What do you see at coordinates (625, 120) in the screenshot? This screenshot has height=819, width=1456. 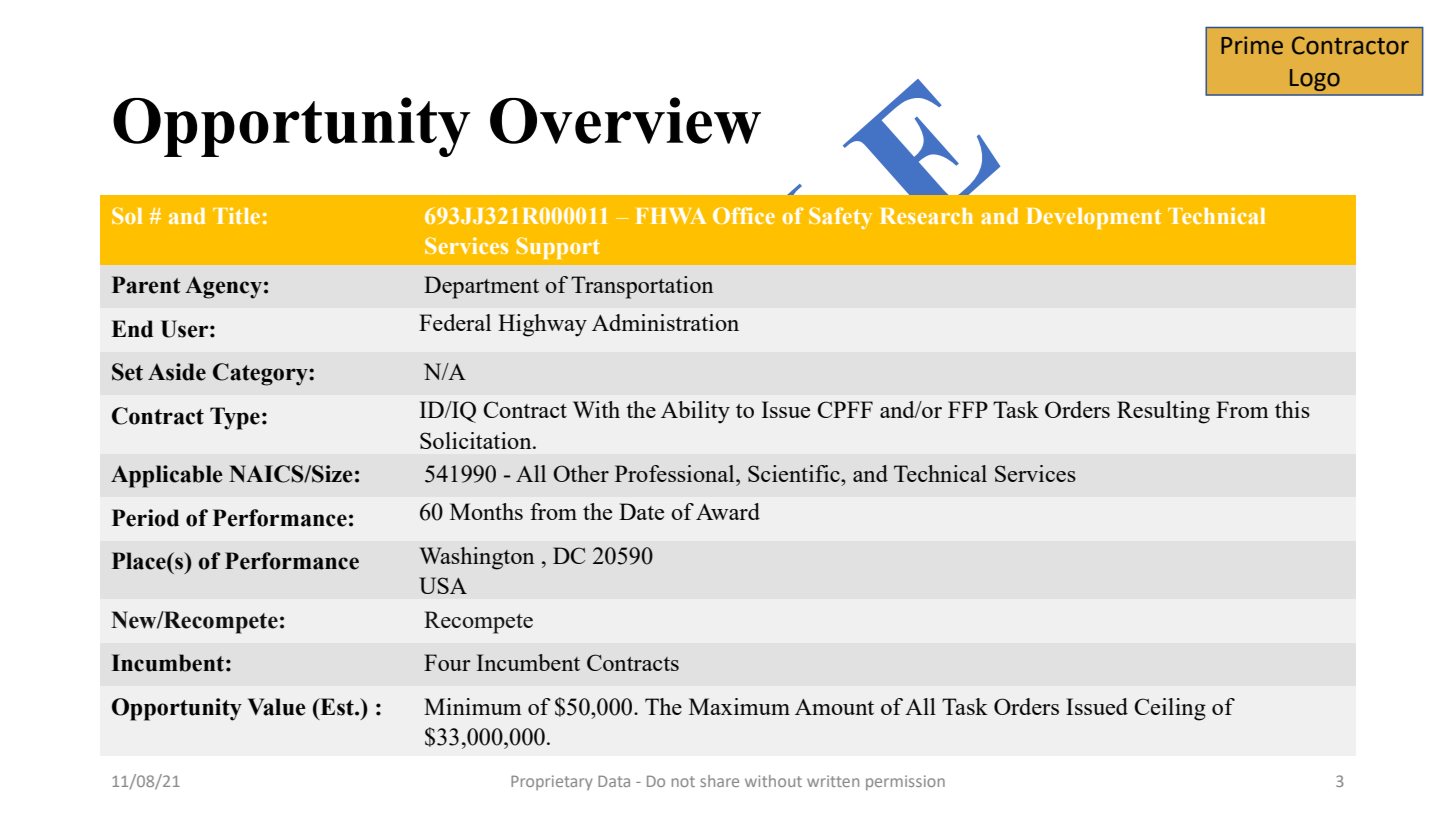 I see `Overview` at bounding box center [625, 120].
